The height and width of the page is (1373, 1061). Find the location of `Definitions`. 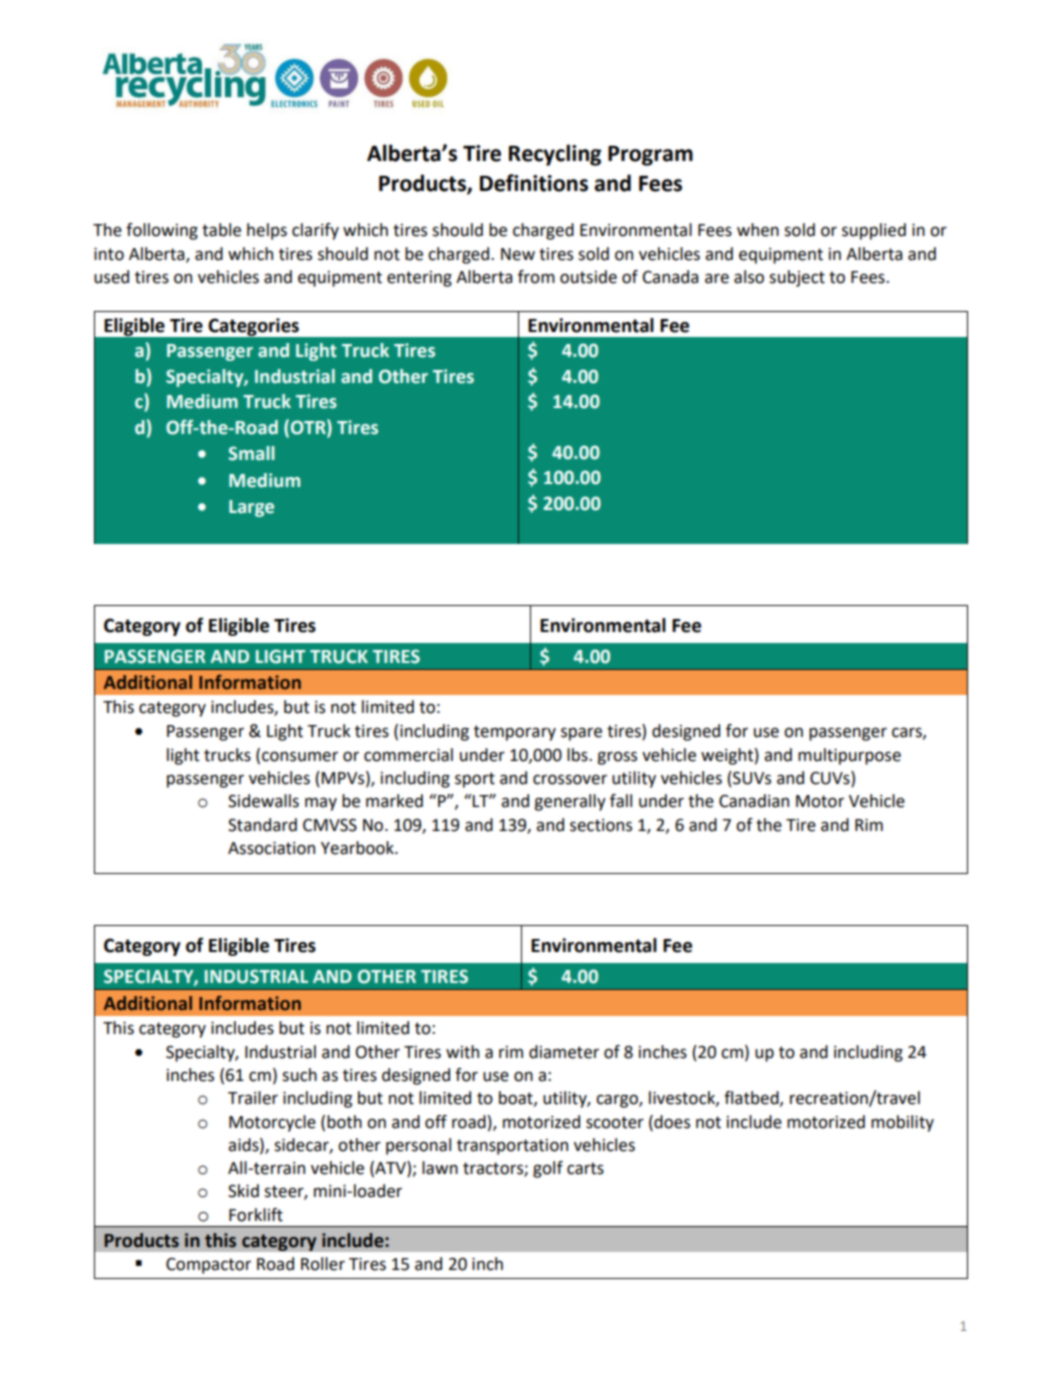

Definitions is located at coordinates (534, 183).
